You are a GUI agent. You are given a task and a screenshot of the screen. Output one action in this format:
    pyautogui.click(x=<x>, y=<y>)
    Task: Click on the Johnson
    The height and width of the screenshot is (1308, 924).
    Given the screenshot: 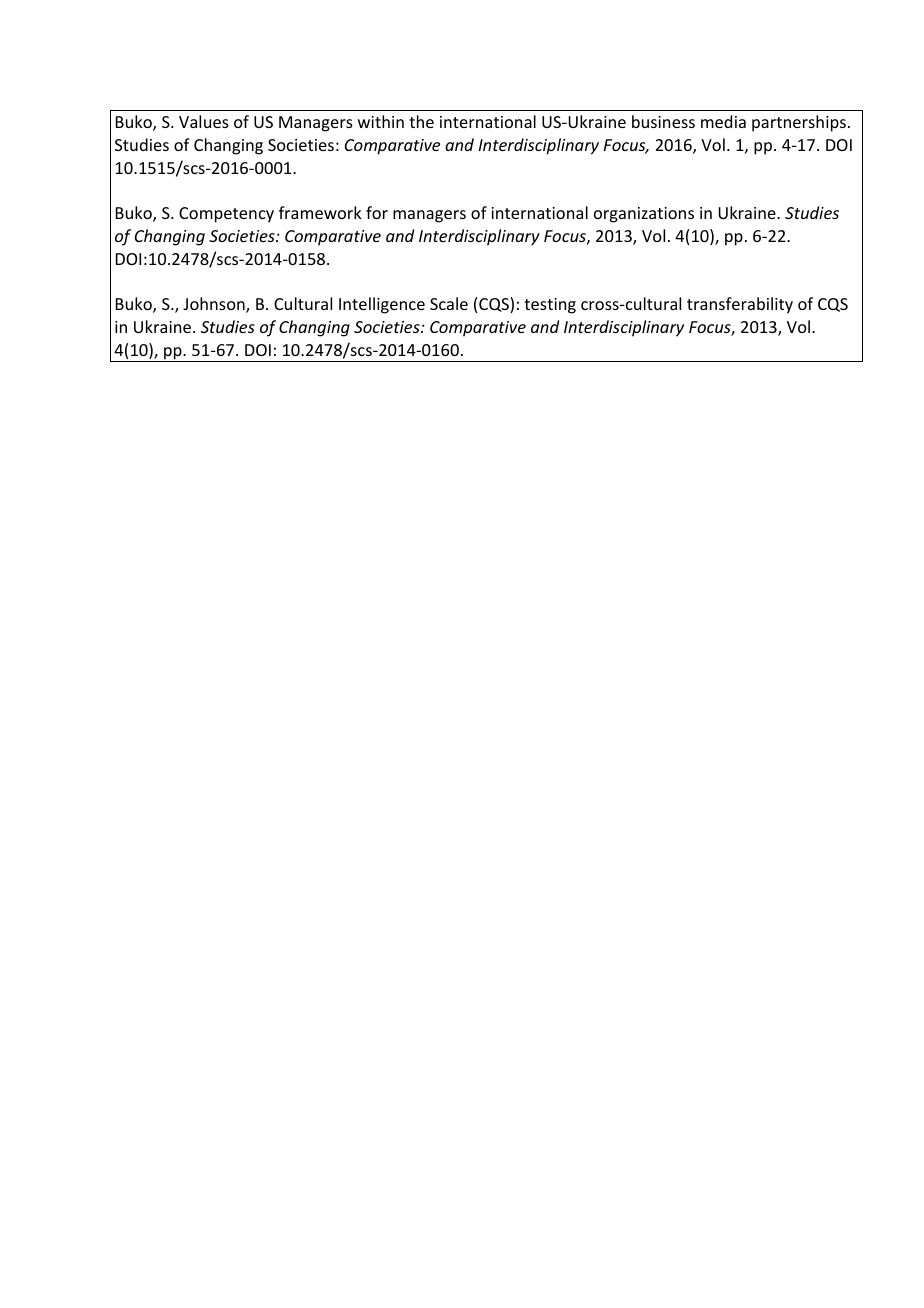 What is the action you would take?
    pyautogui.click(x=215, y=305)
